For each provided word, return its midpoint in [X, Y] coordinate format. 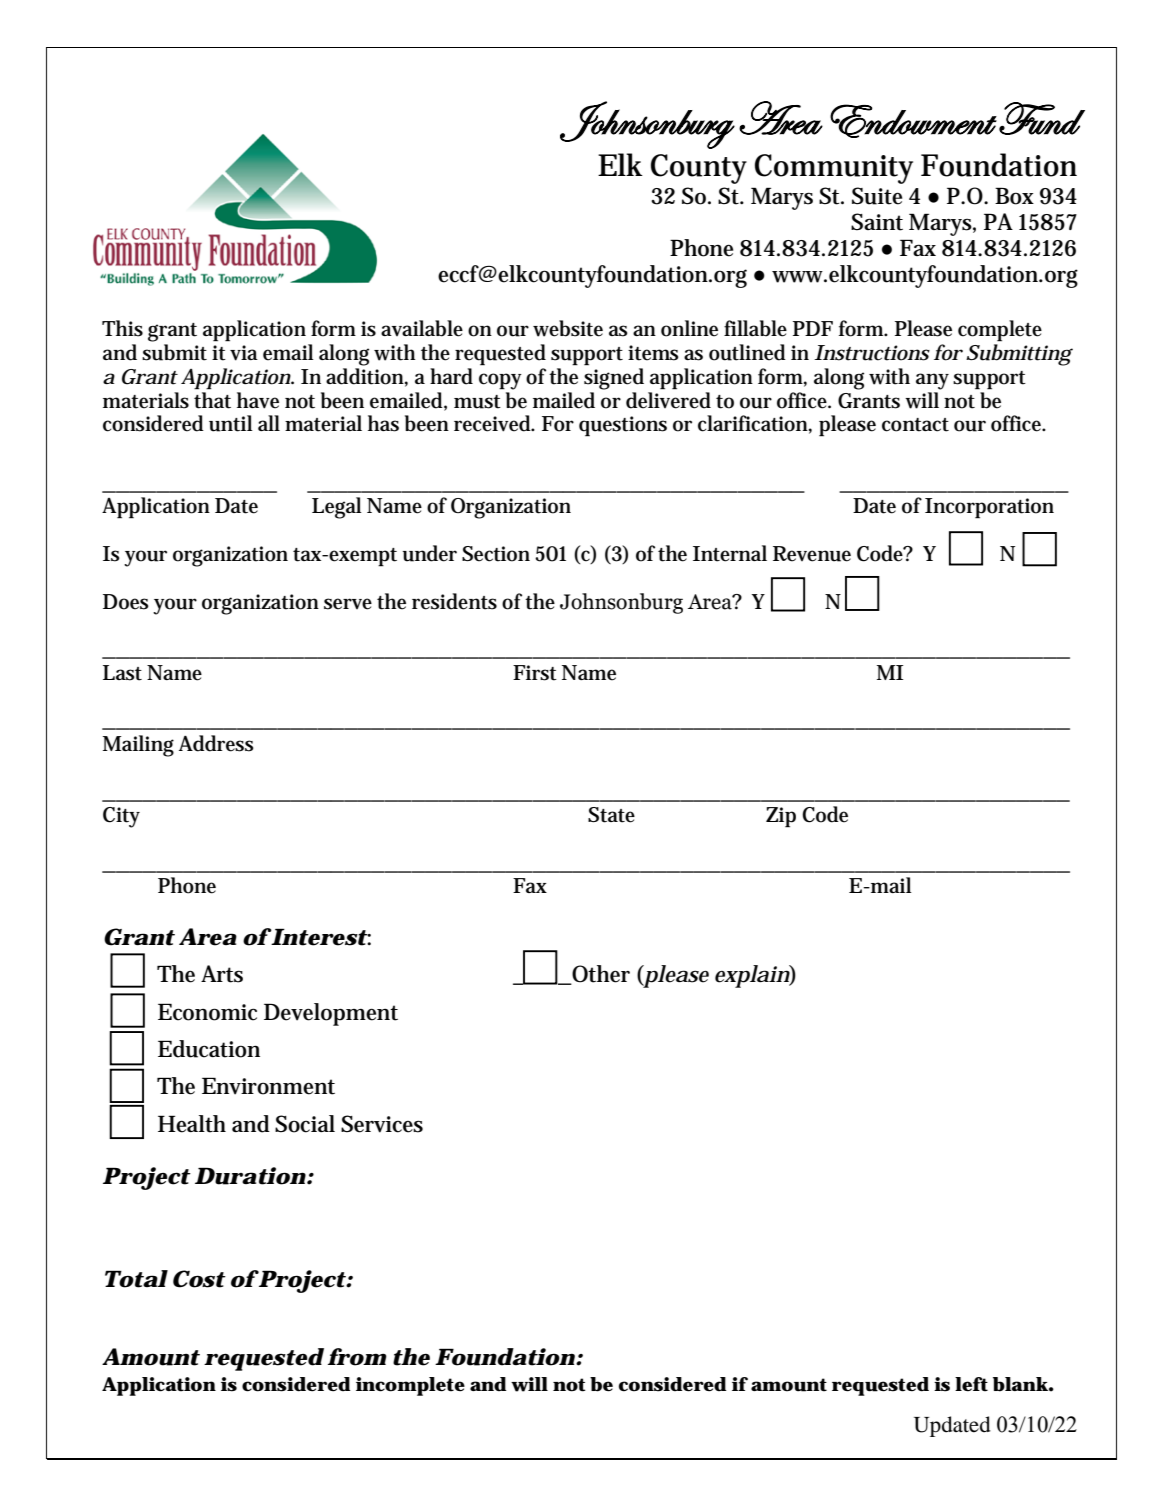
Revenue [812, 554]
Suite [877, 196]
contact [915, 425]
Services [382, 1124]
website [568, 328]
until [231, 423]
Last [122, 673]
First [535, 673]
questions [623, 426]
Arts [222, 974]
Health [192, 1124]
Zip [781, 817]
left [971, 1384]
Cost [199, 1279]
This [122, 328]
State [611, 815]
